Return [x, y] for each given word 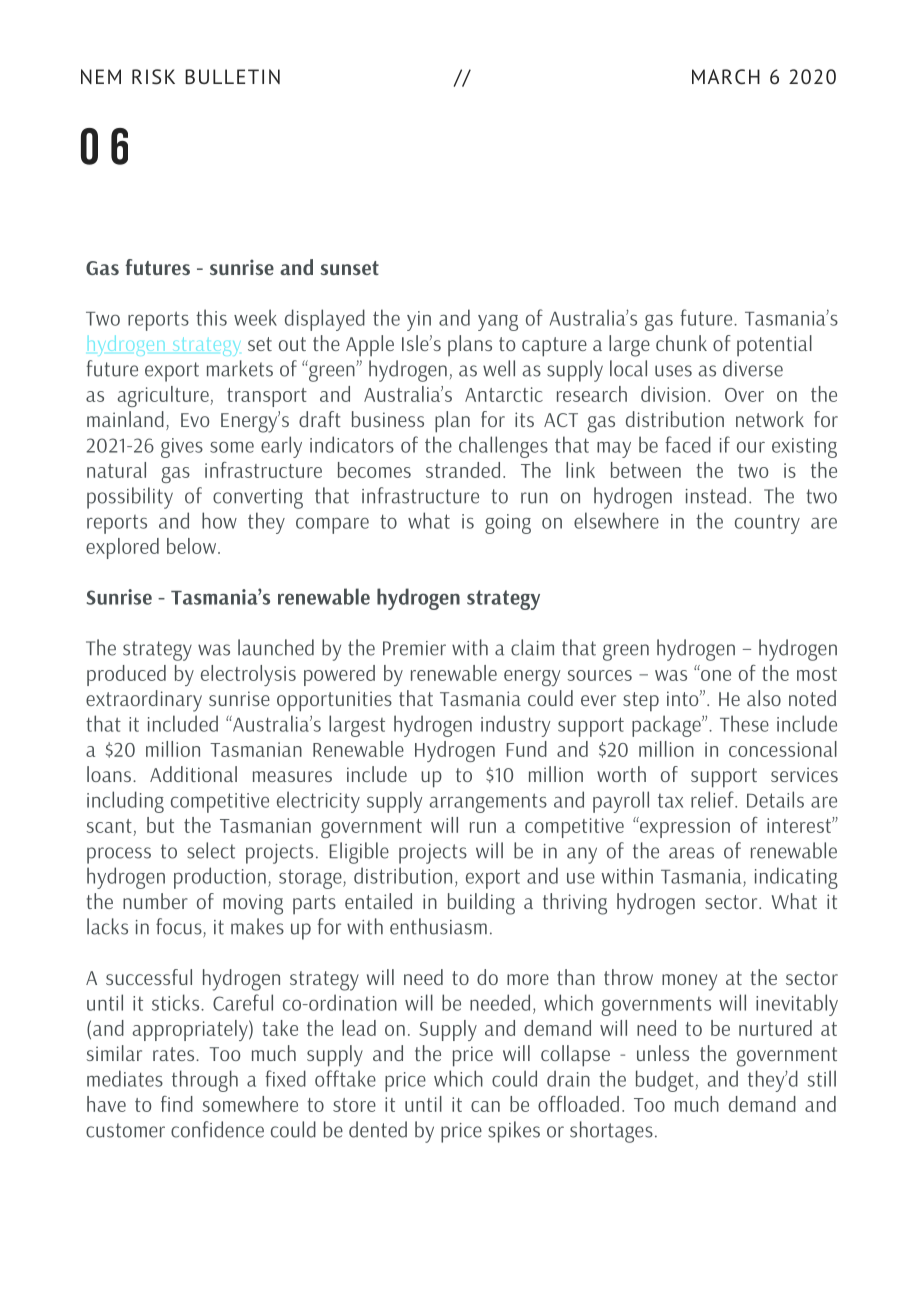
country [767, 524]
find [177, 1104]
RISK [153, 77]
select [211, 850]
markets [240, 368]
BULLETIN [232, 76]
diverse [753, 368]
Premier [414, 648]
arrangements [488, 803]
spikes [514, 1132]
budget [666, 1081]
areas [691, 853]
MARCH [726, 77]
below [191, 546]
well [499, 368]
